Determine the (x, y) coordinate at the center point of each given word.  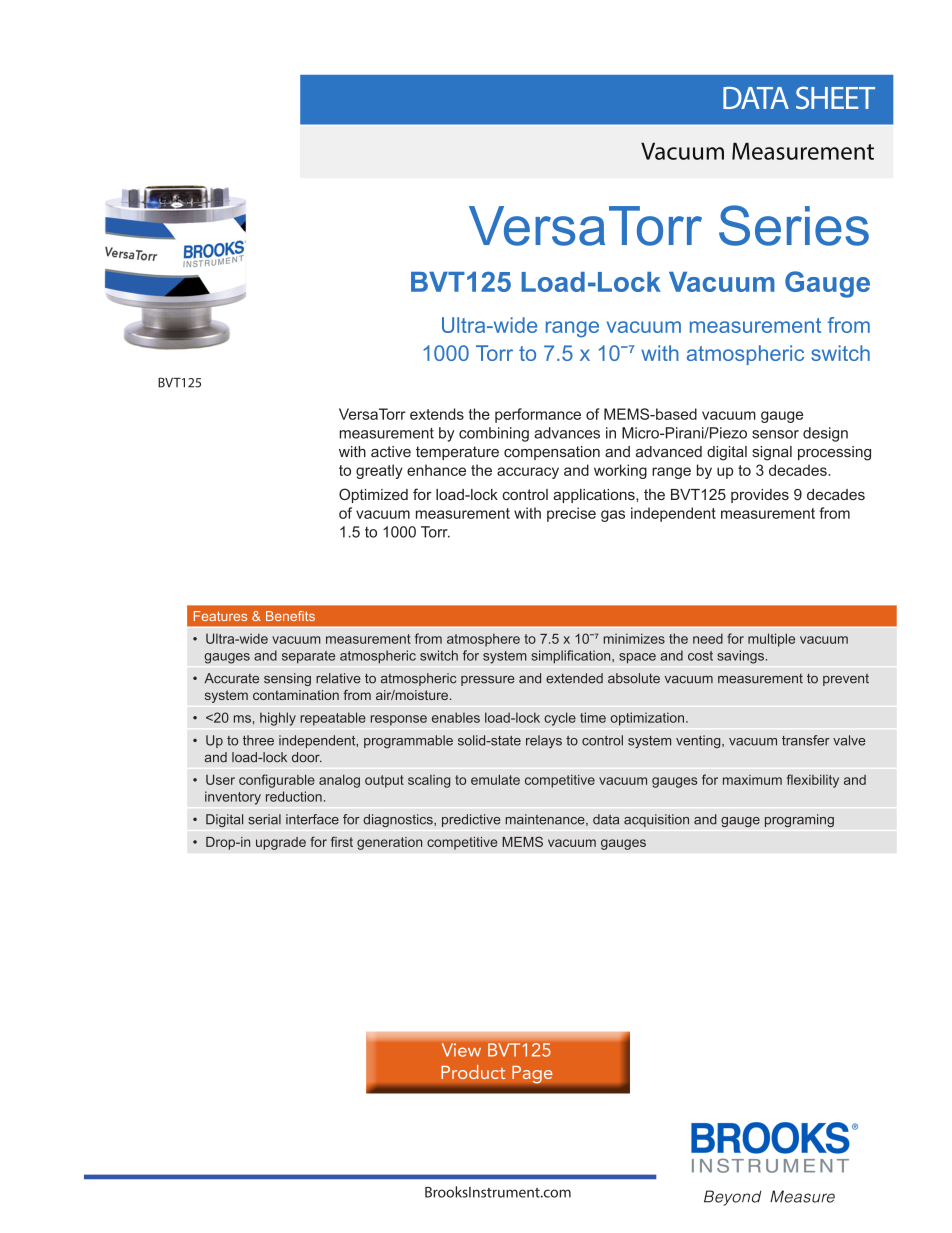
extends (437, 414)
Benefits (290, 616)
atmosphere (483, 640)
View (461, 1050)
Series (794, 225)
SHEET (835, 97)
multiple (771, 640)
